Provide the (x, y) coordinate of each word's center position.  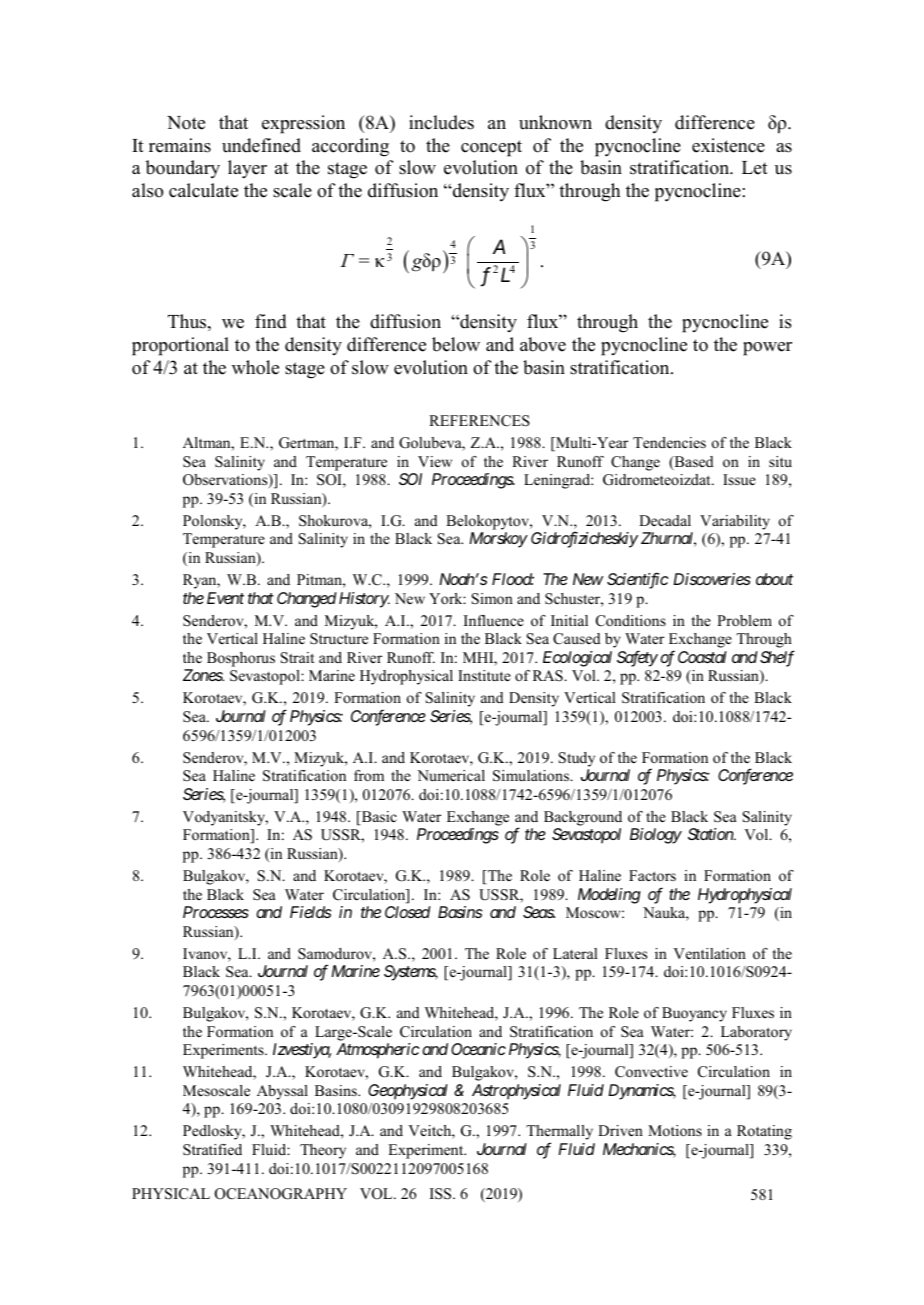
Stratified (212, 1150)
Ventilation (709, 953)
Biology (656, 836)
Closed (408, 912)
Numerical (451, 775)
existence (728, 145)
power (767, 349)
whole (255, 367)
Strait (297, 658)
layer (247, 169)
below (456, 344)
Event (225, 598)
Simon (492, 599)
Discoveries (712, 579)
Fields (310, 912)
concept (491, 148)
